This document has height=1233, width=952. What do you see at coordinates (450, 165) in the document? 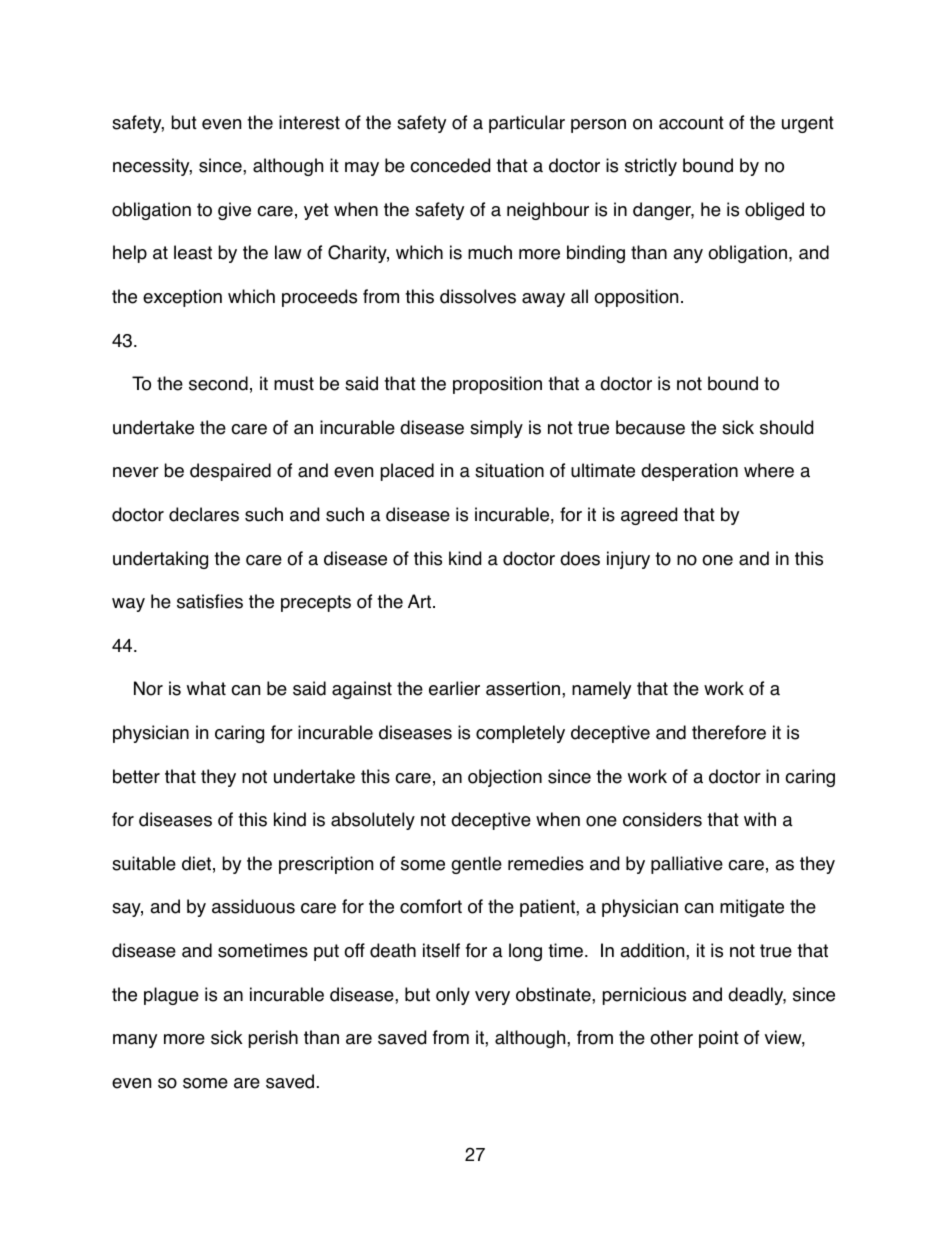
I see `conceded` at bounding box center [450, 165].
